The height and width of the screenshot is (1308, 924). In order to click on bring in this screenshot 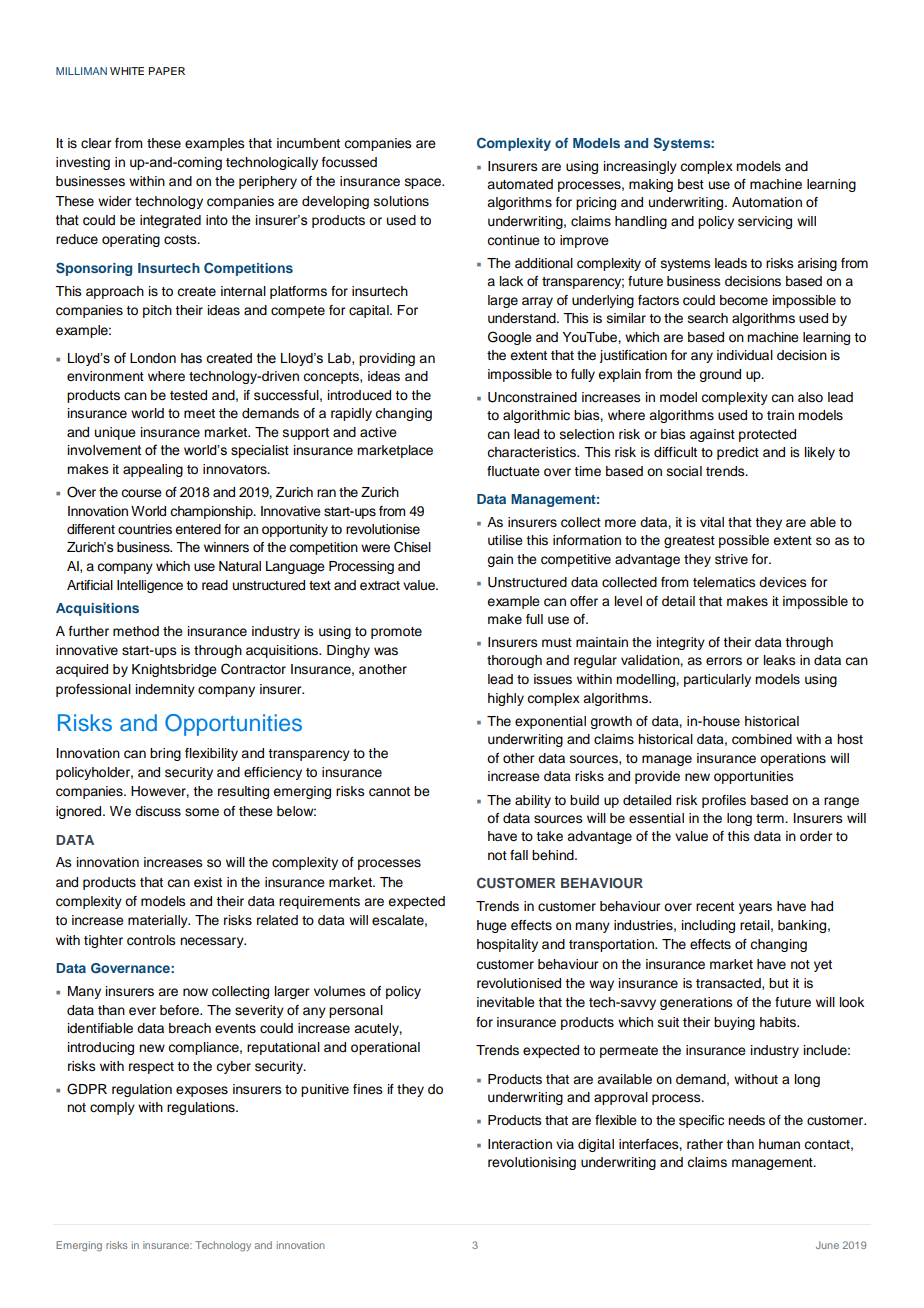, I will do `click(165, 754)`.
